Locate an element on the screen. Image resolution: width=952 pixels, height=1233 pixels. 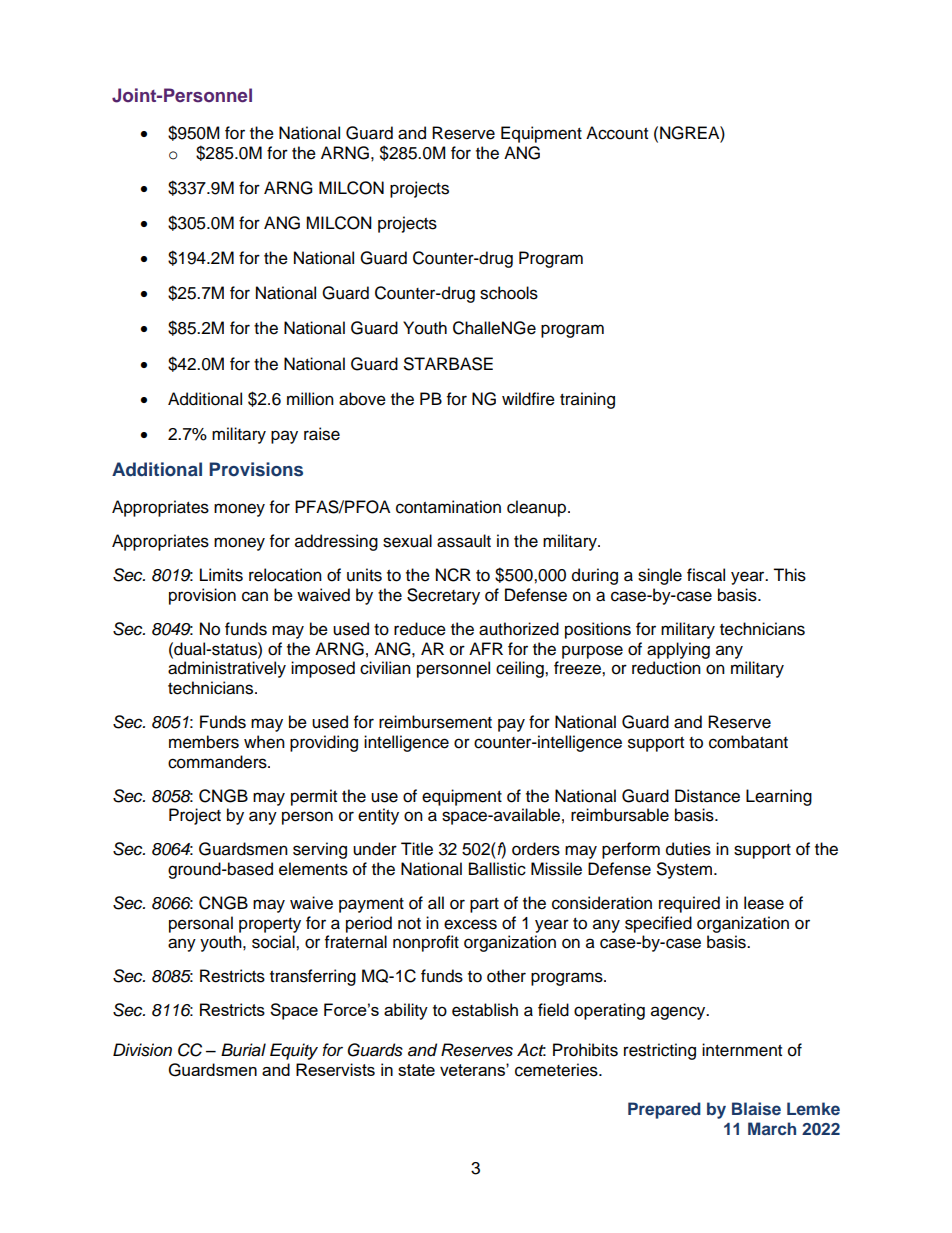
Account is located at coordinates (617, 133).
